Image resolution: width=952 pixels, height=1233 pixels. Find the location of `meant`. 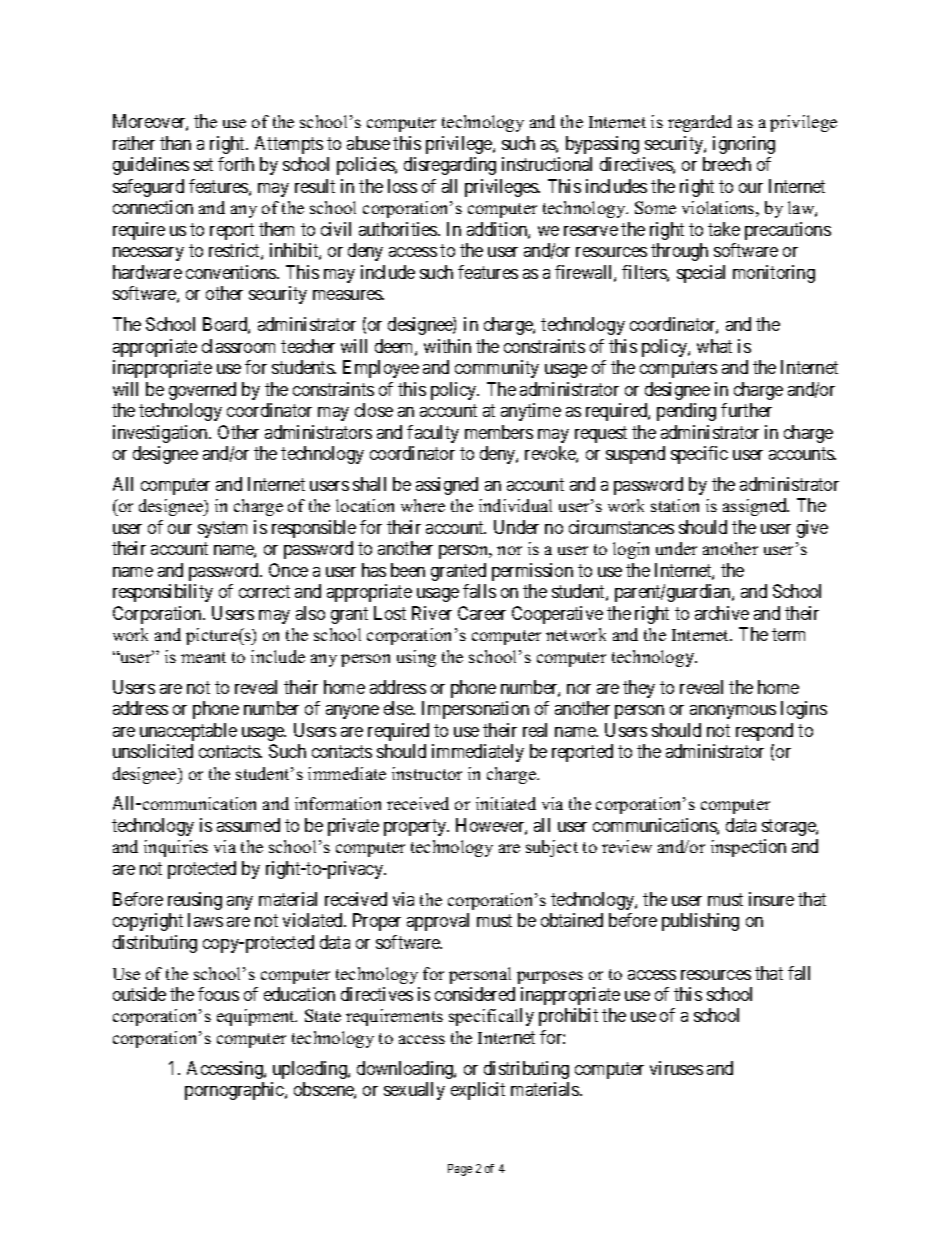

meant is located at coordinates (203, 657).
